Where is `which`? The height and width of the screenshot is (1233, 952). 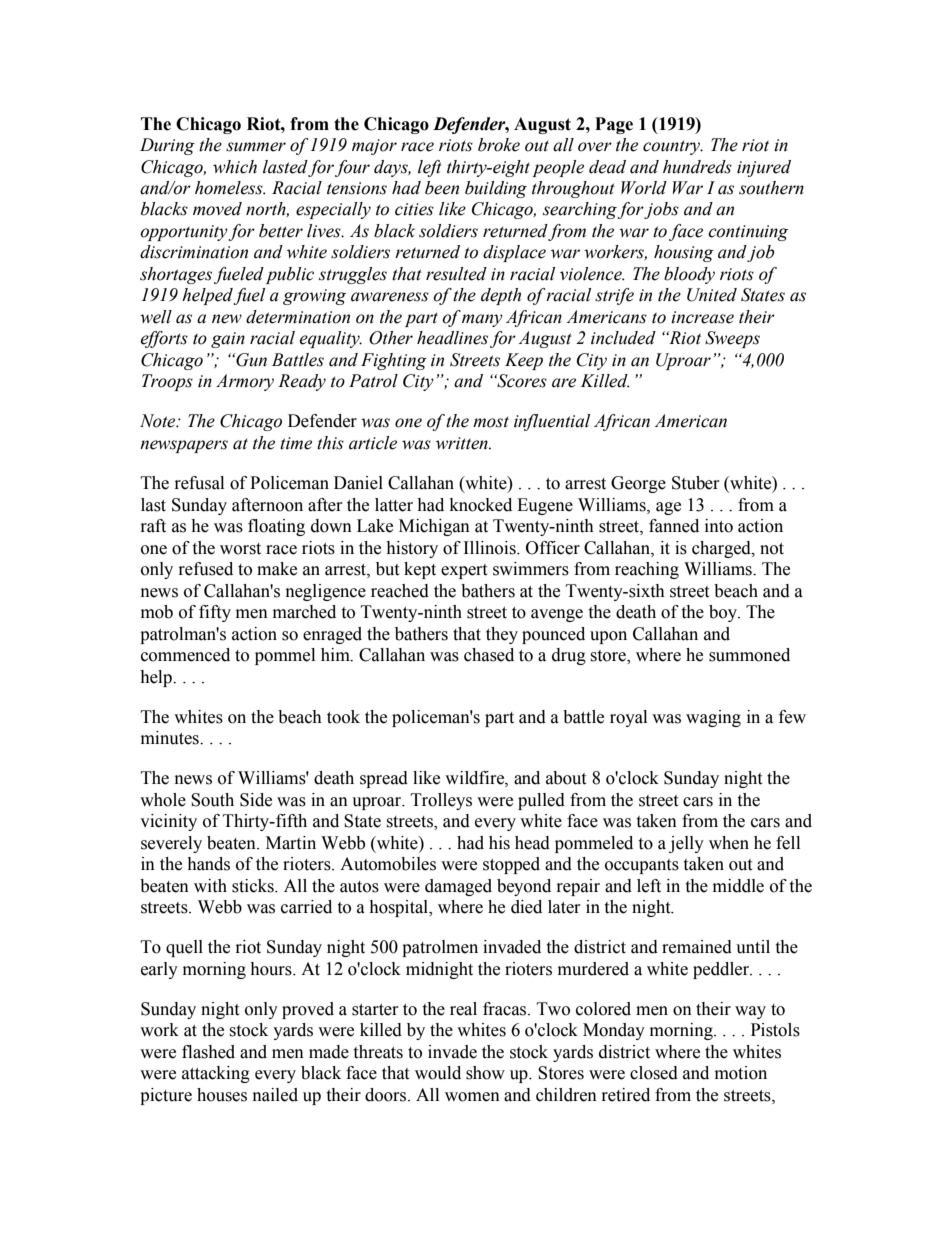 which is located at coordinates (235, 167).
